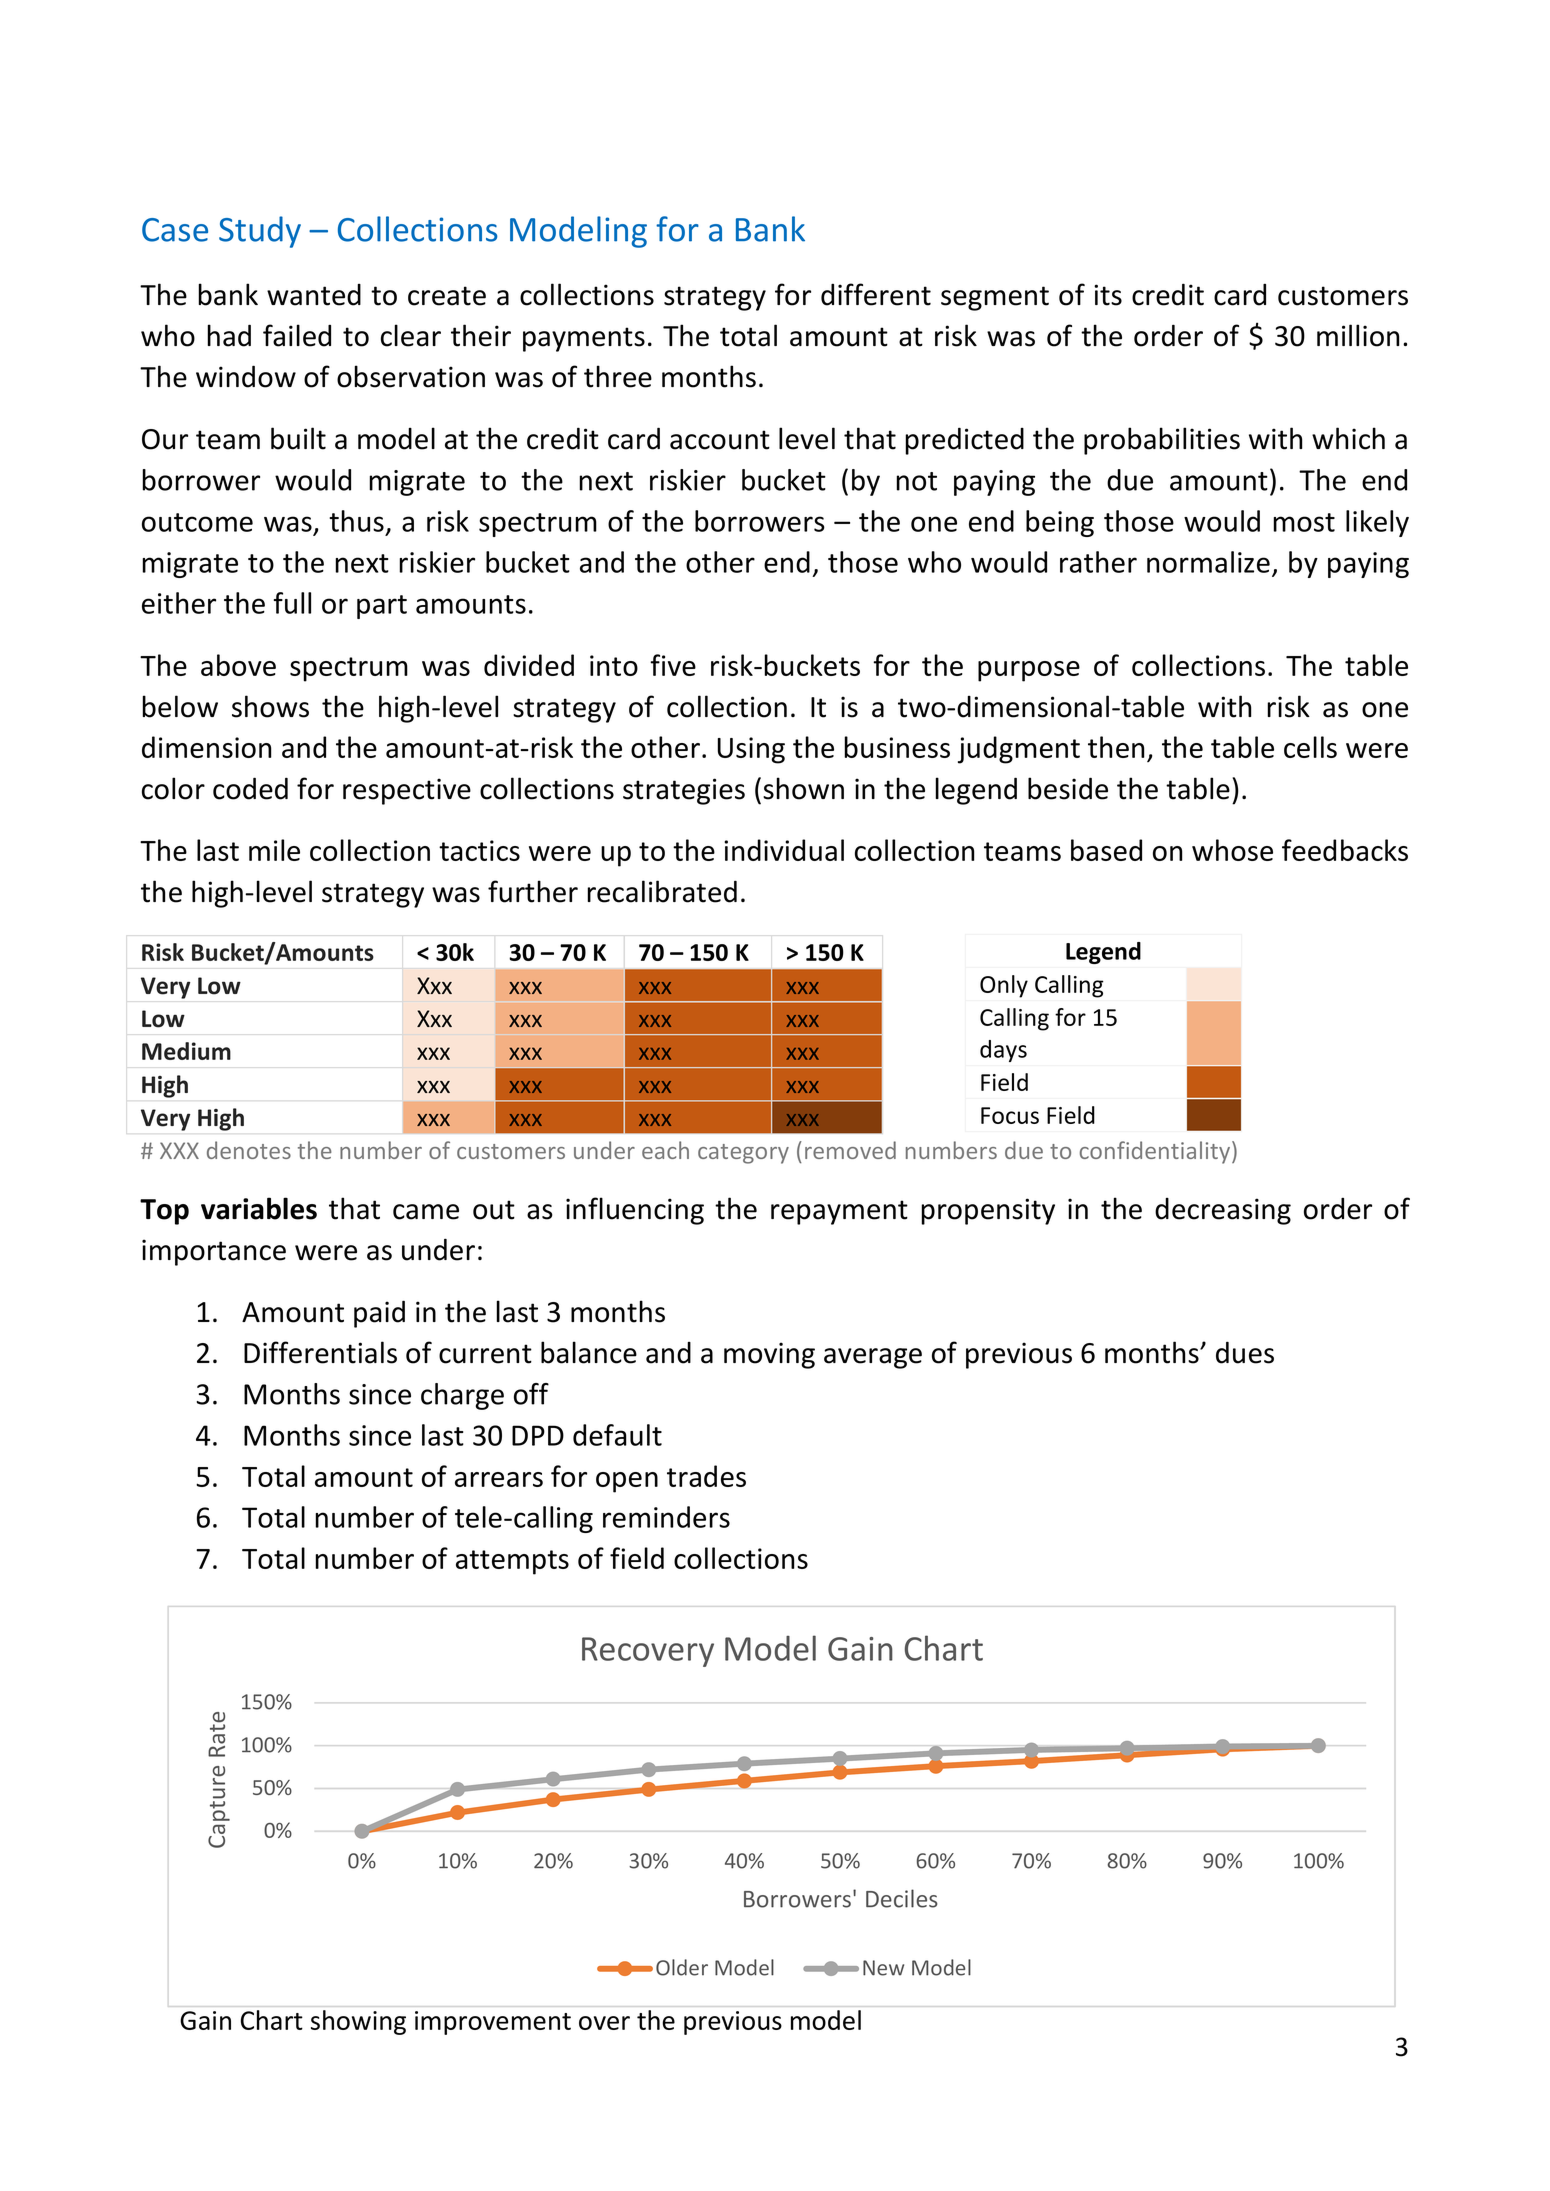 This screenshot has height=2191, width=1550. I want to click on dues, so click(1245, 1352).
